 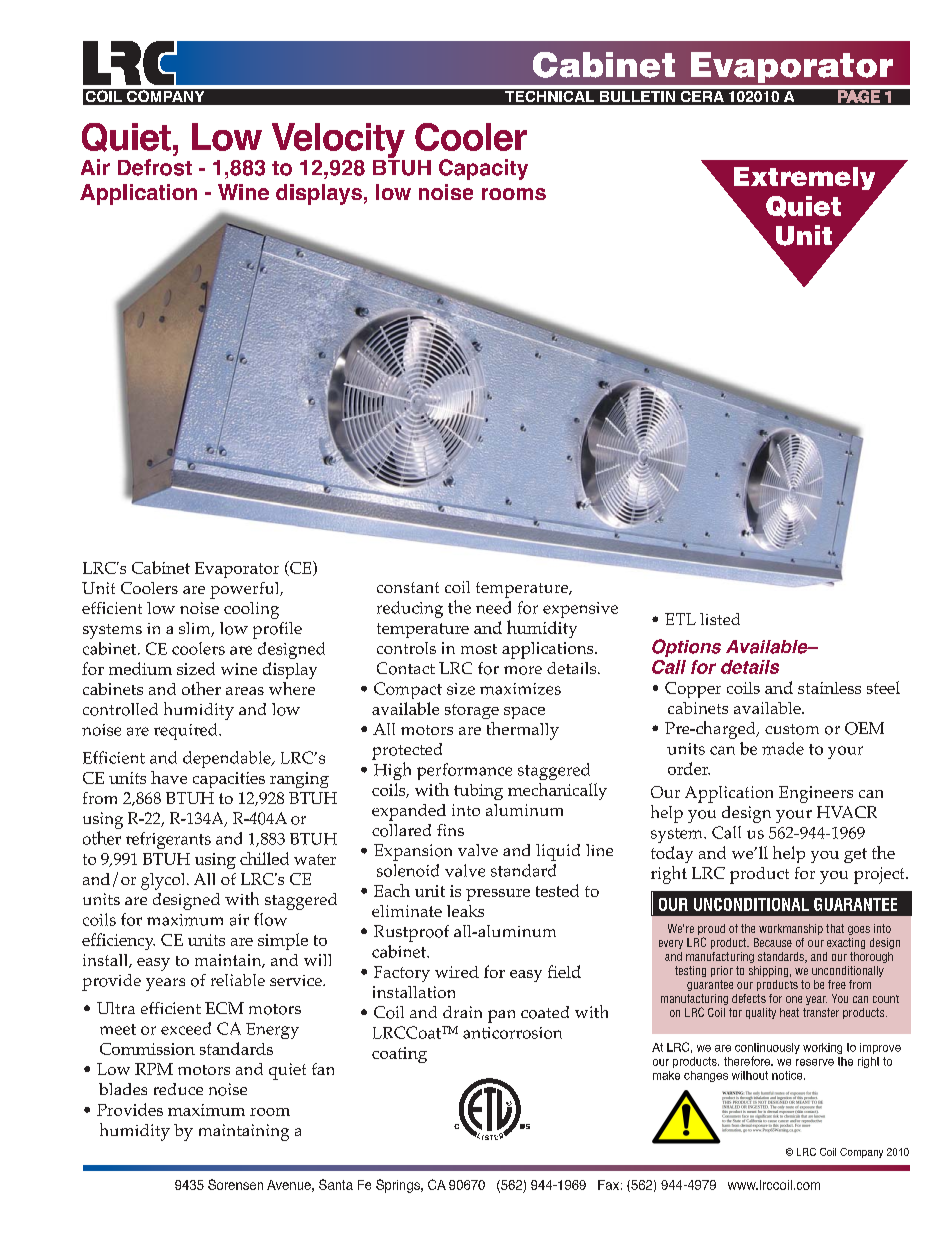 I want to click on listed, so click(x=720, y=619).
